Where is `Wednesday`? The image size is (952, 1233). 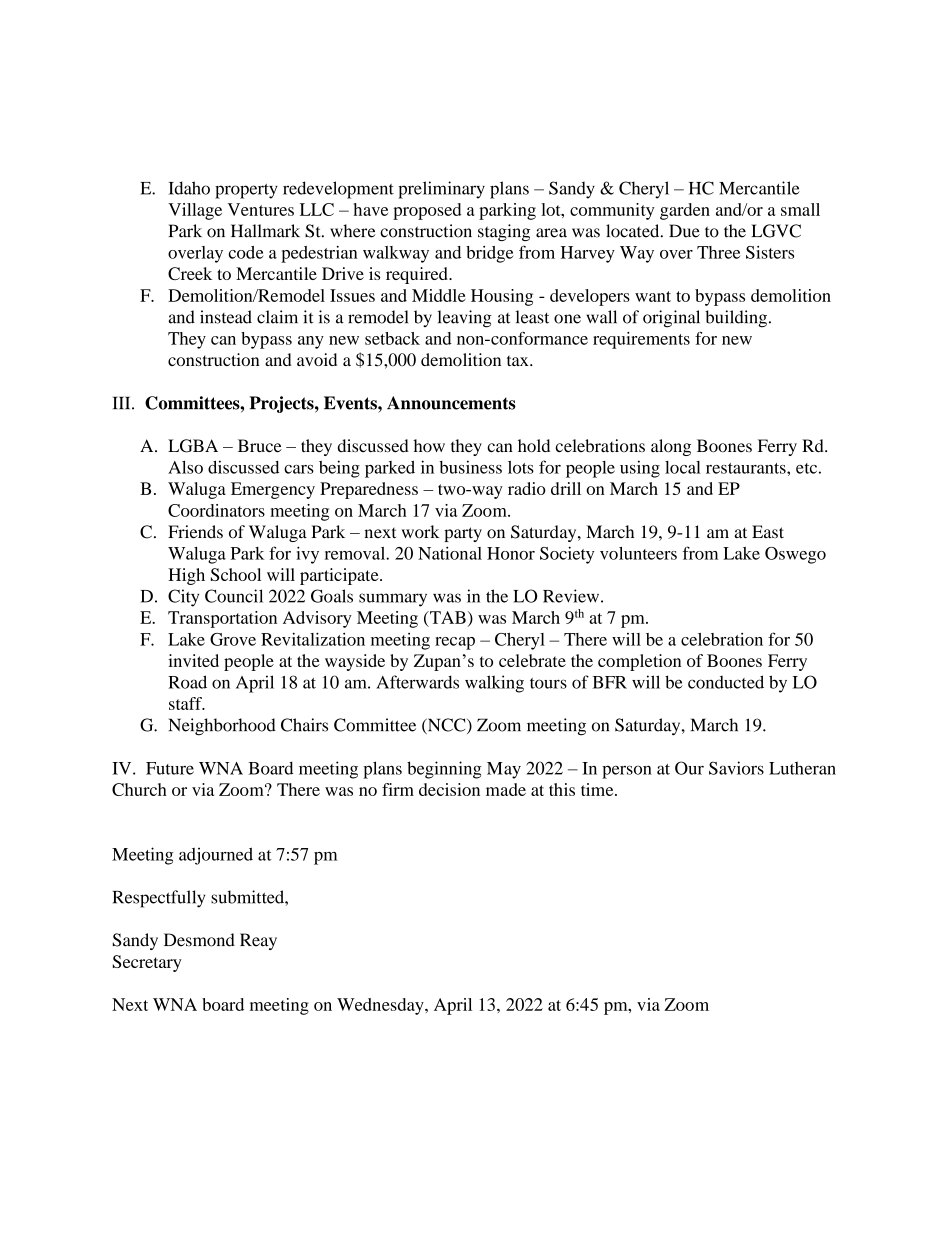
Wednesday is located at coordinates (381, 1006).
